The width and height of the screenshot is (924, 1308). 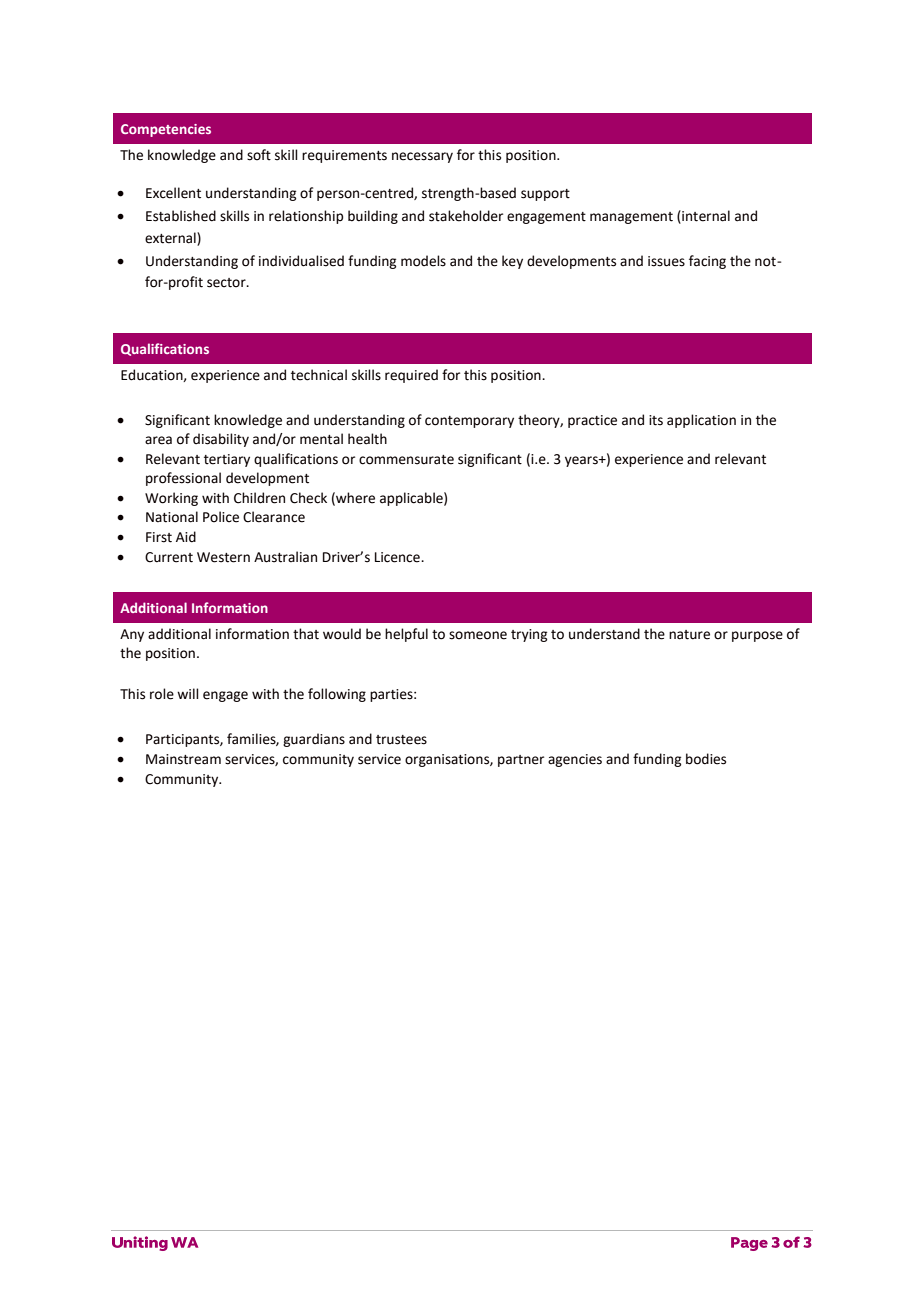 I want to click on years, so click(x=582, y=461).
